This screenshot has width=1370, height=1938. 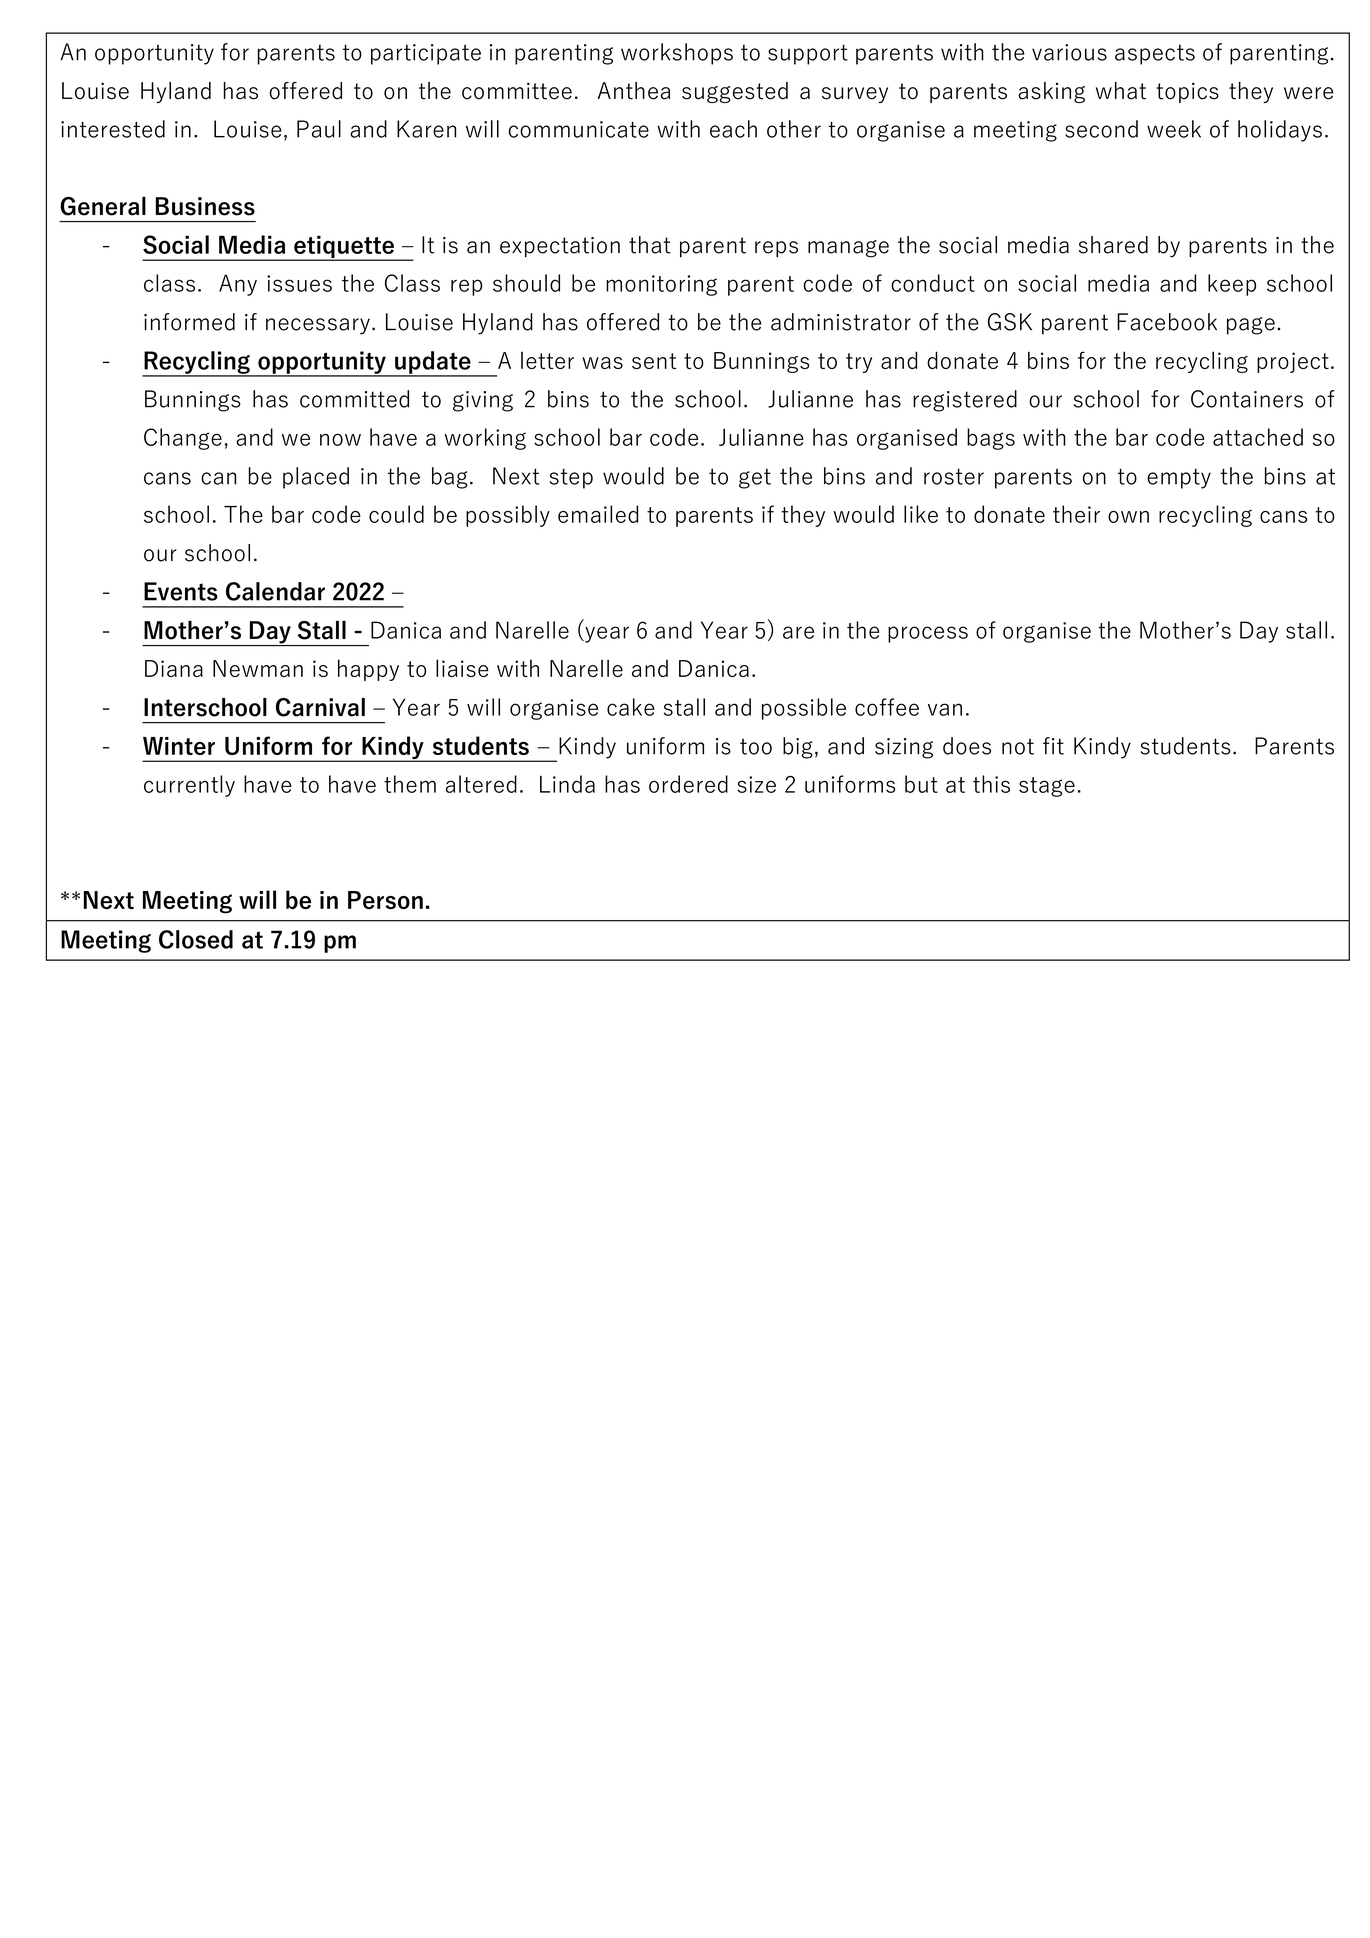 I want to click on stage, so click(x=1047, y=787).
